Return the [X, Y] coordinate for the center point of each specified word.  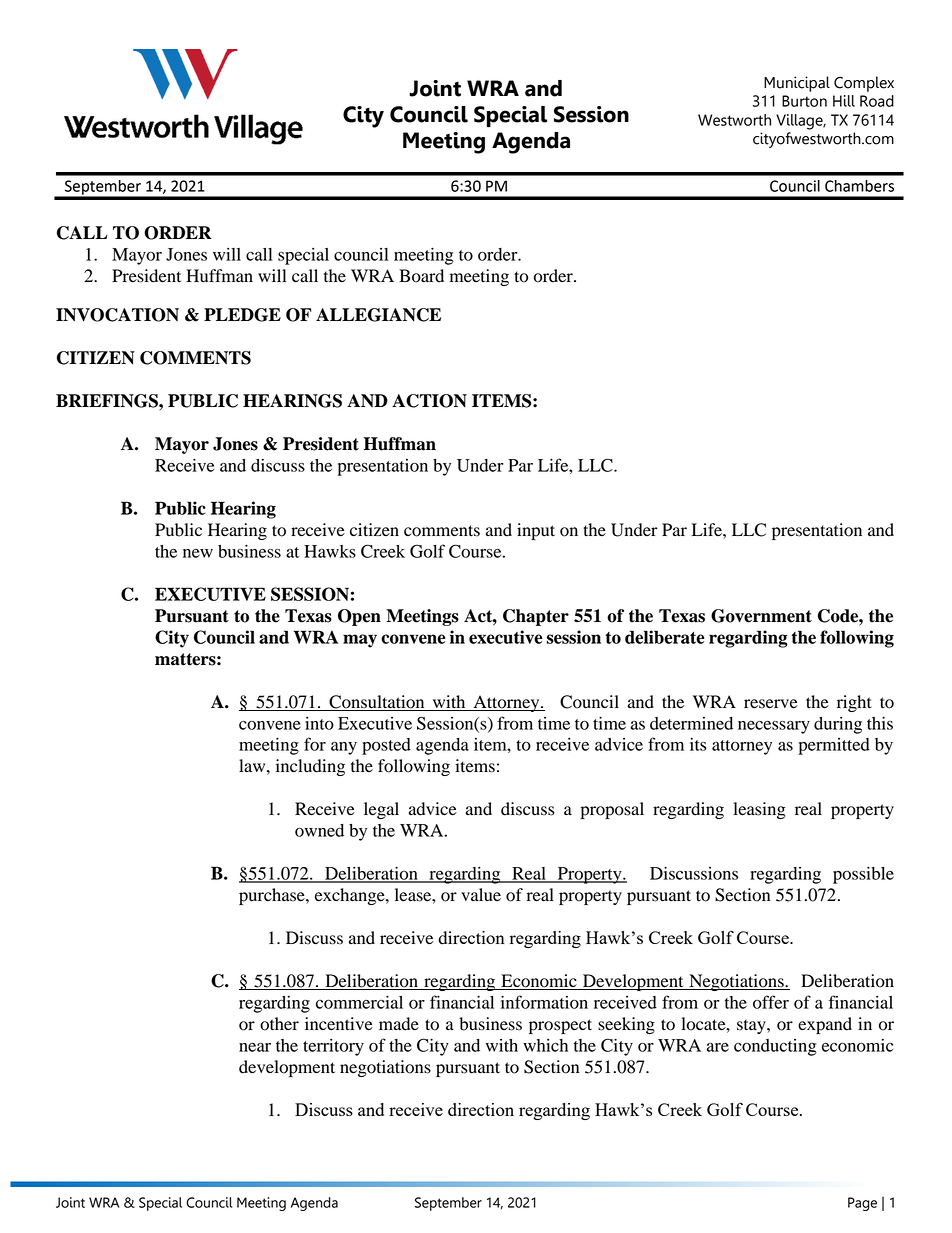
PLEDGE [242, 315]
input [536, 531]
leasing [759, 810]
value [481, 895]
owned [319, 830]
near [255, 1047]
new [198, 553]
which [545, 1045]
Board [421, 276]
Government [761, 616]
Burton [804, 101]
